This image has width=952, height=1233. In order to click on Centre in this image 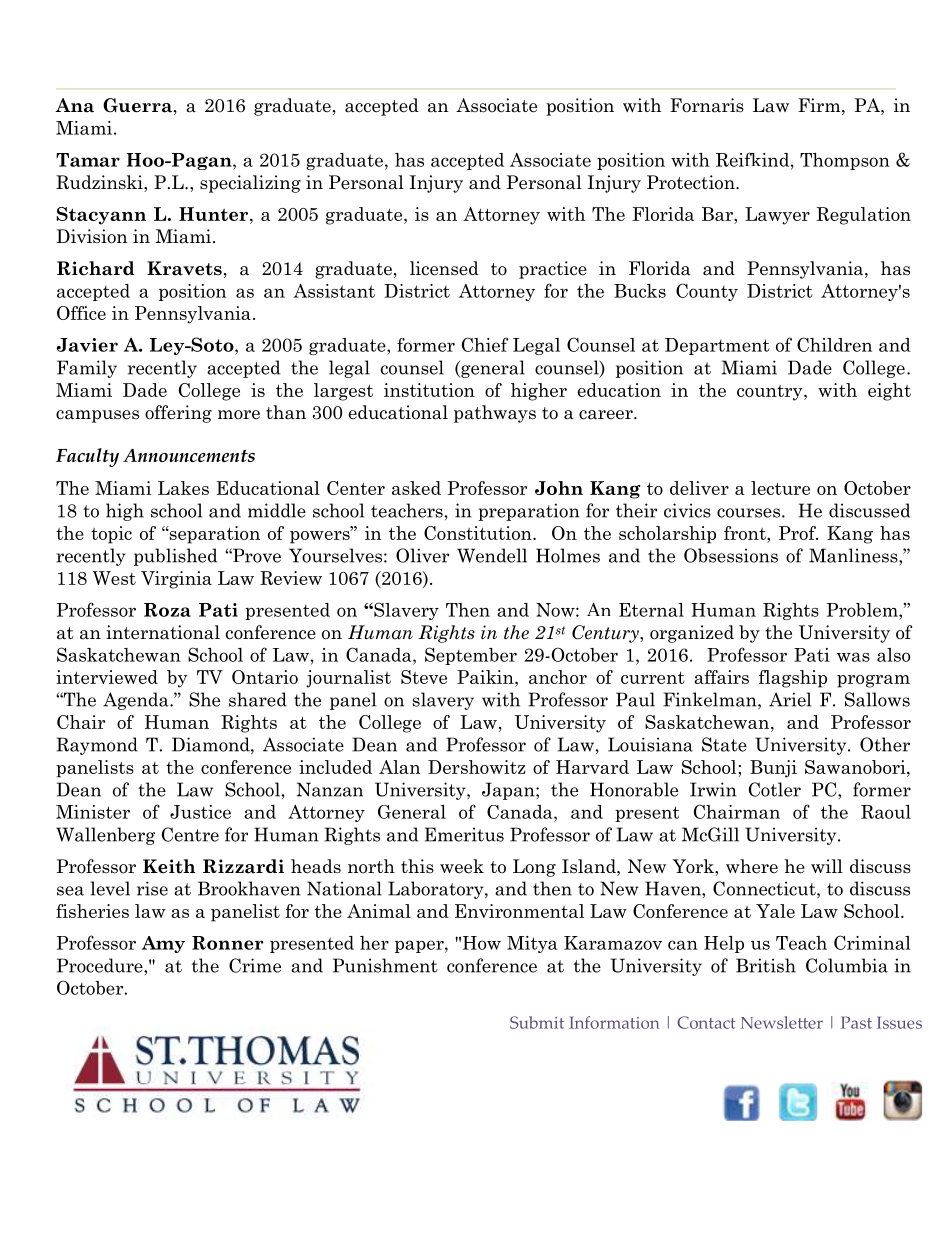, I will do `click(190, 834)`.
